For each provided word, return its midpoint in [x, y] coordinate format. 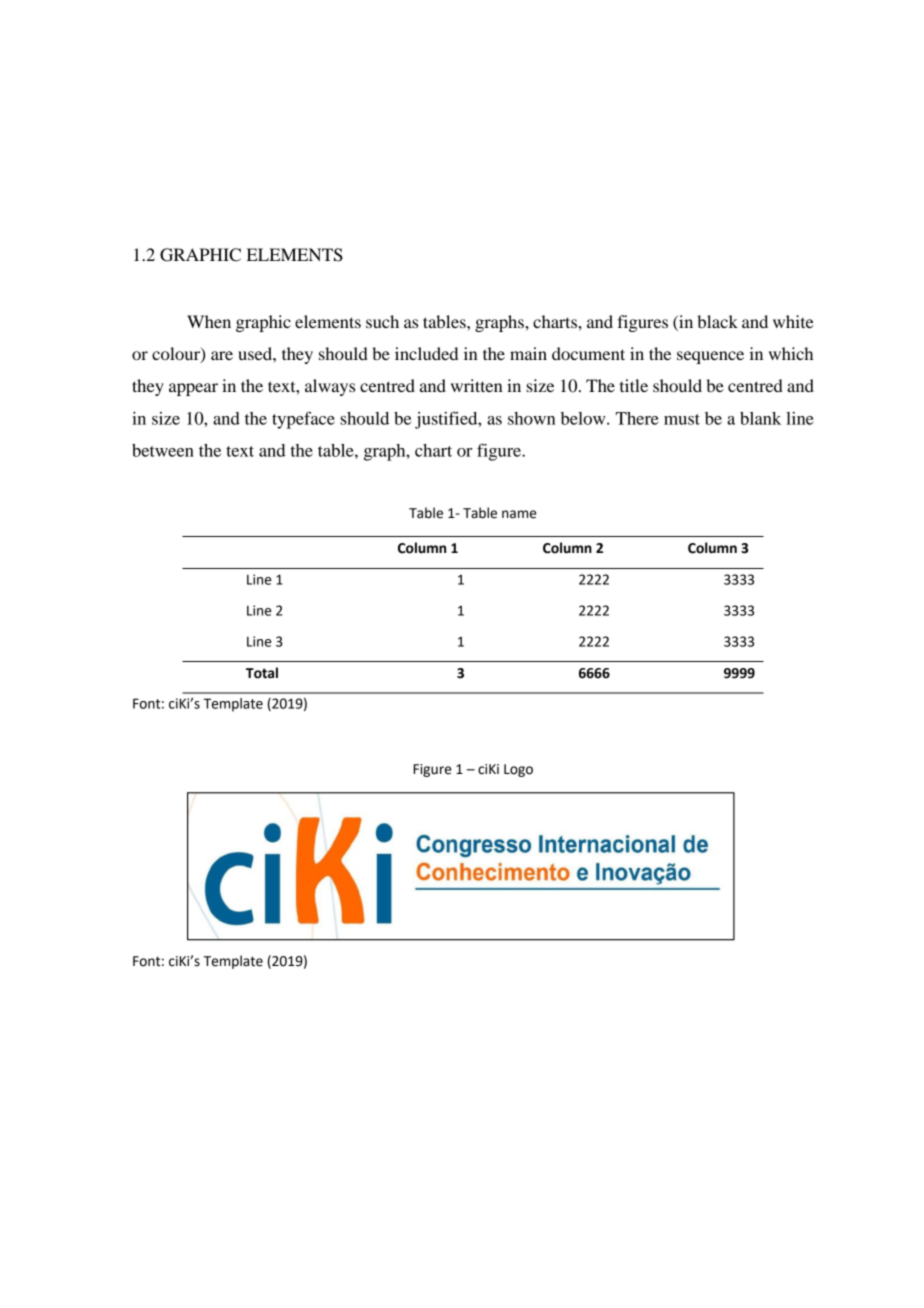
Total [262, 673]
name [519, 514]
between [163, 450]
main [528, 353]
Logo [518, 770]
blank [760, 418]
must [682, 419]
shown [531, 418]
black [717, 321]
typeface [303, 420]
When [209, 321]
